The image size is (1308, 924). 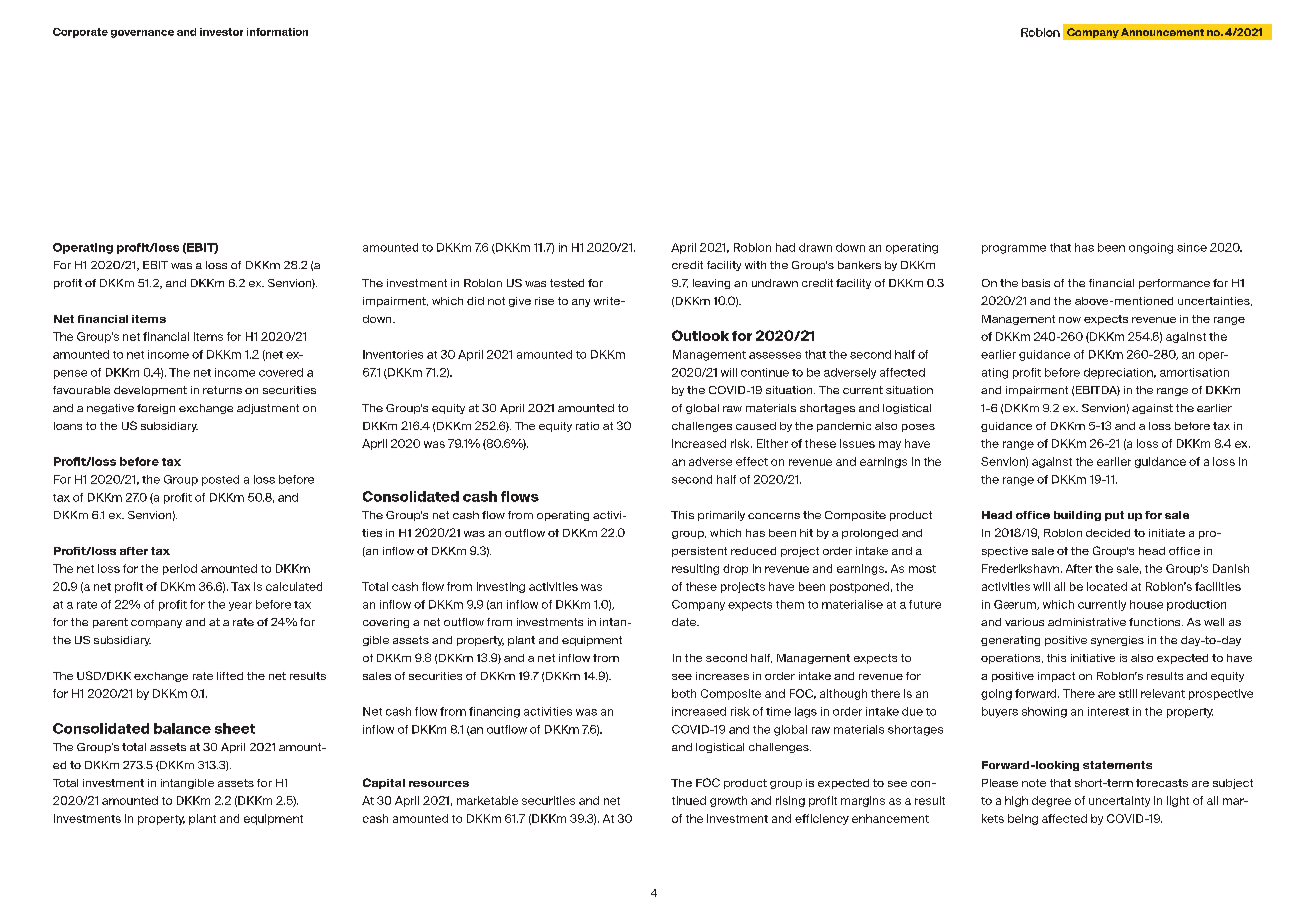 I want to click on Capital, so click(x=384, y=783).
